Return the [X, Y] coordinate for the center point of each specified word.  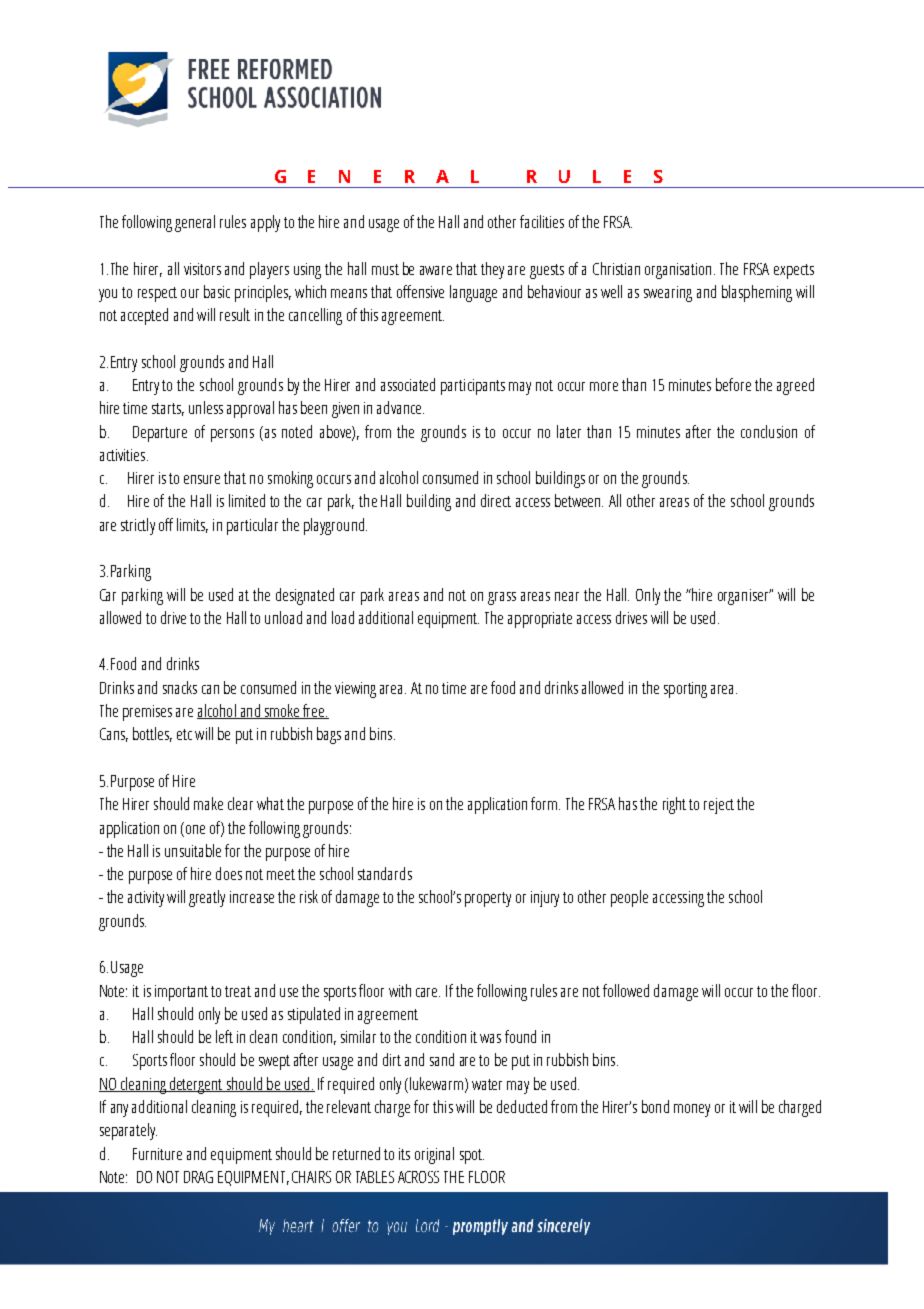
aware [436, 270]
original [434, 1155]
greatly [207, 898]
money [692, 1110]
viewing [355, 690]
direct [496, 500]
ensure [202, 479]
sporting [685, 690]
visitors [202, 269]
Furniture [157, 1154]
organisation [678, 271]
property [488, 899]
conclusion [769, 431]
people [629, 898]
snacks [180, 687]
